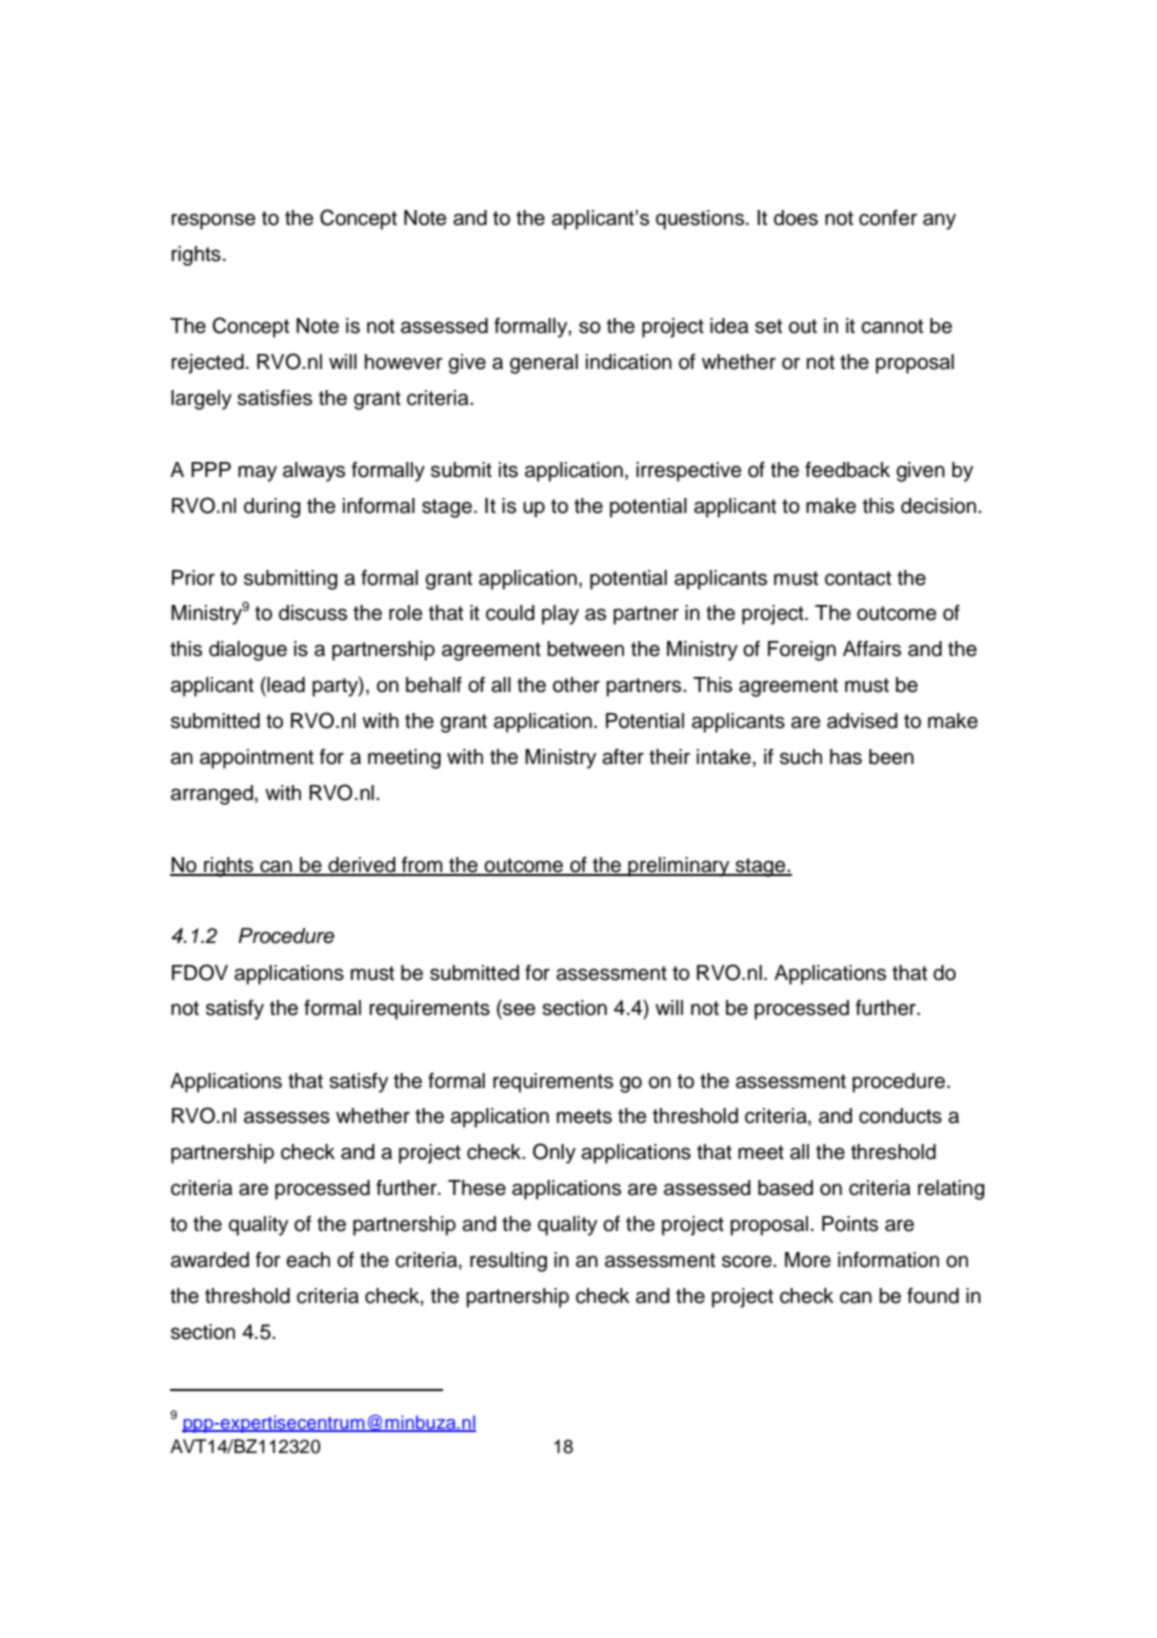 Image resolution: width=1157 pixels, height=1638 pixels. What do you see at coordinates (700, 220) in the document?
I see `questions` at bounding box center [700, 220].
